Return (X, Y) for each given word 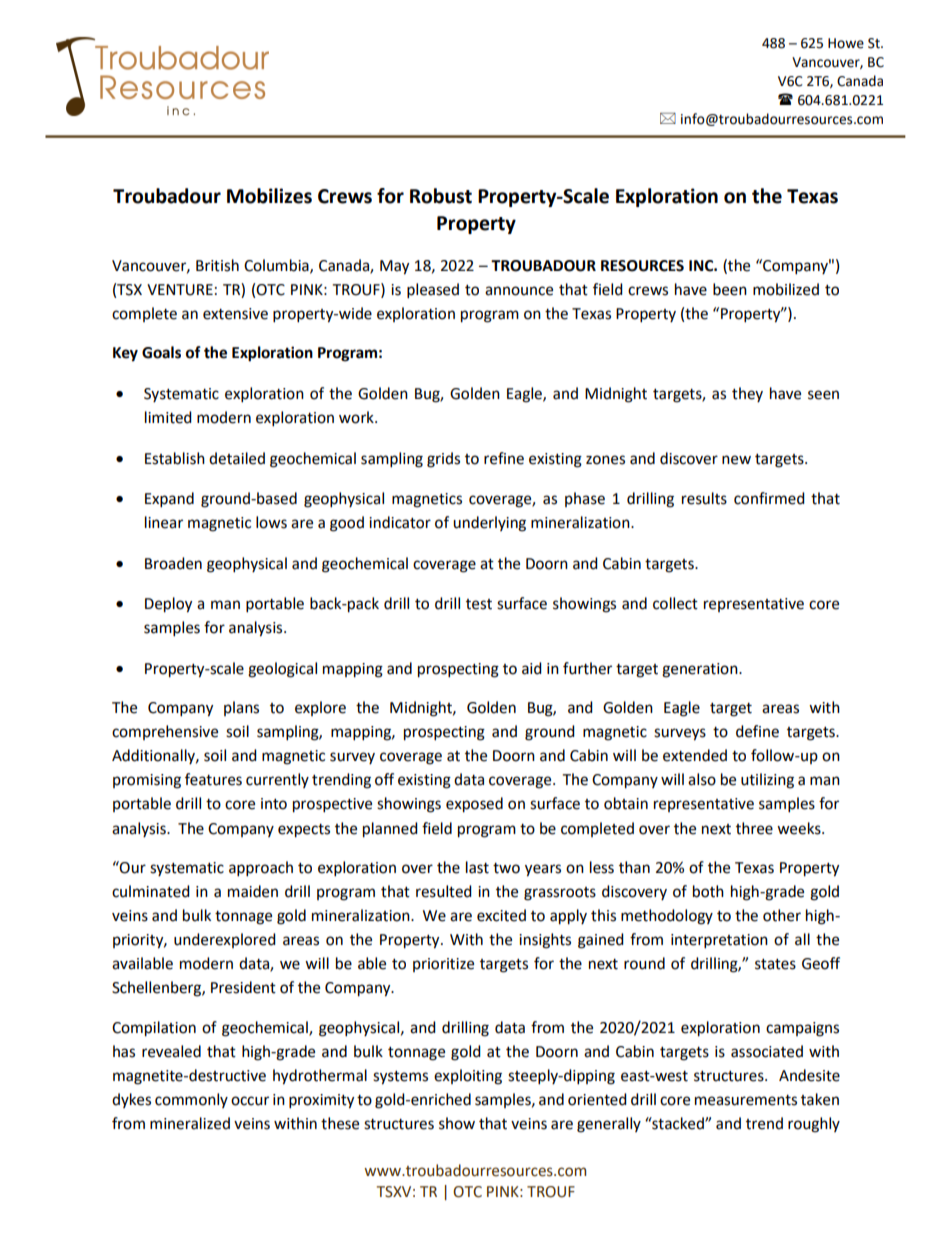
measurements (746, 1100)
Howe (846, 43)
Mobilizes (269, 196)
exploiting (468, 1077)
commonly (191, 1100)
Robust (441, 196)
